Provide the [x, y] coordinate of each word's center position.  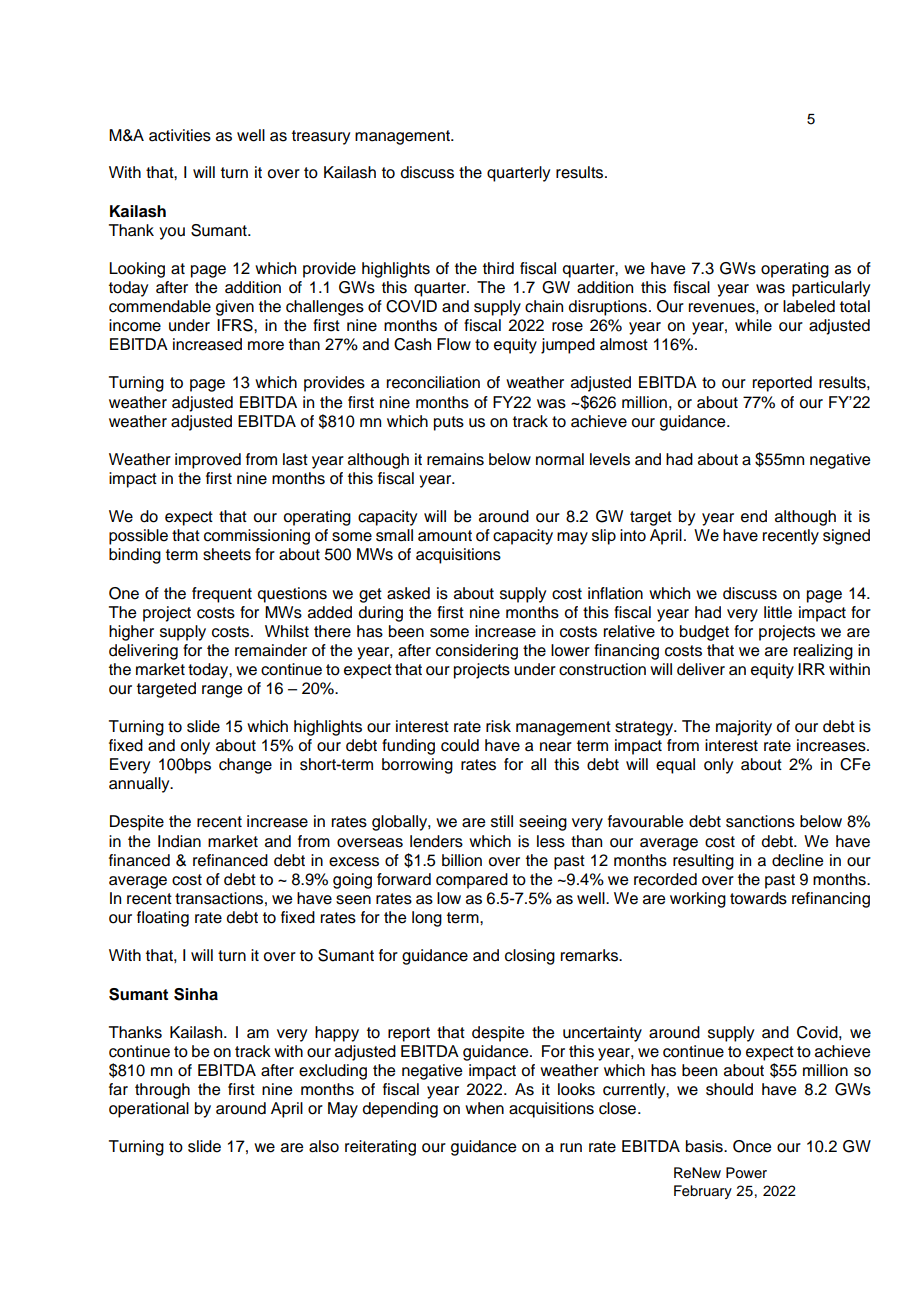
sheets [227, 554]
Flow [454, 344]
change [245, 766]
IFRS [236, 325]
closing [530, 957]
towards [758, 898]
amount [445, 536]
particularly [831, 289]
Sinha [196, 994]
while [753, 325]
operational [149, 1110]
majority [744, 728]
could [460, 745]
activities [180, 135]
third [498, 268]
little [778, 612]
